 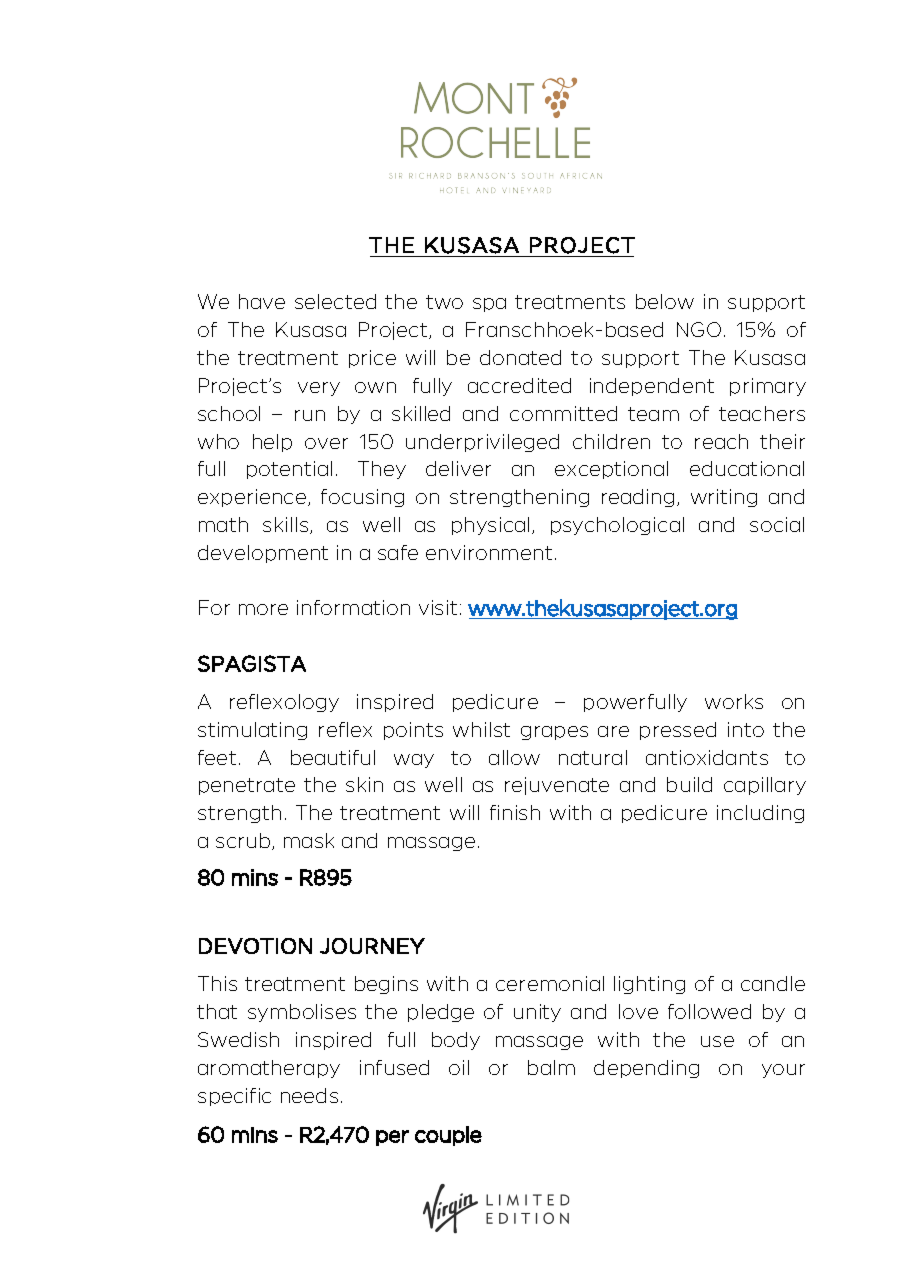 I want to click on needs, so click(x=309, y=1095).
